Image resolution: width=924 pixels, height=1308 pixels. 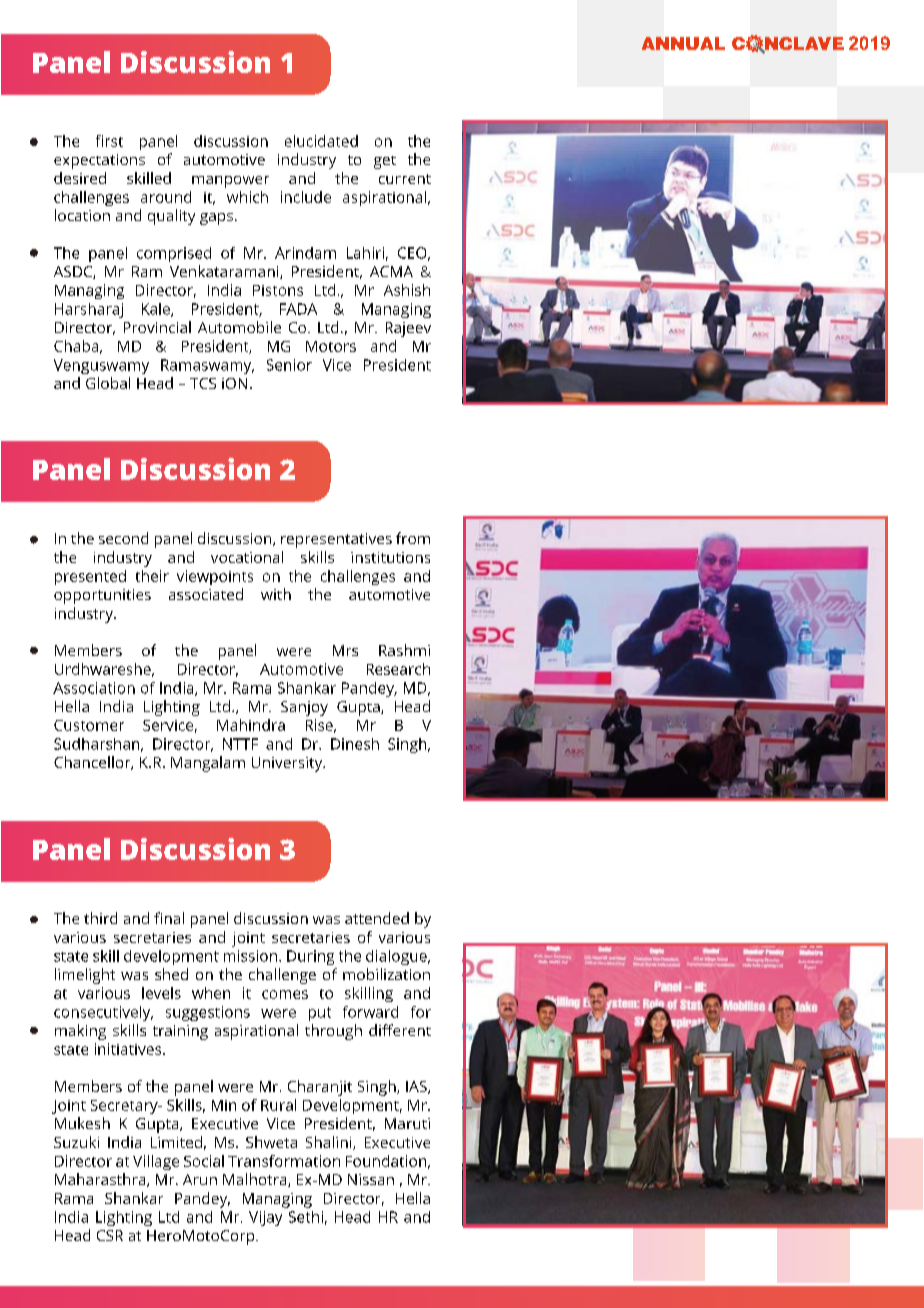 What do you see at coordinates (100, 918) in the page?
I see `third` at bounding box center [100, 918].
